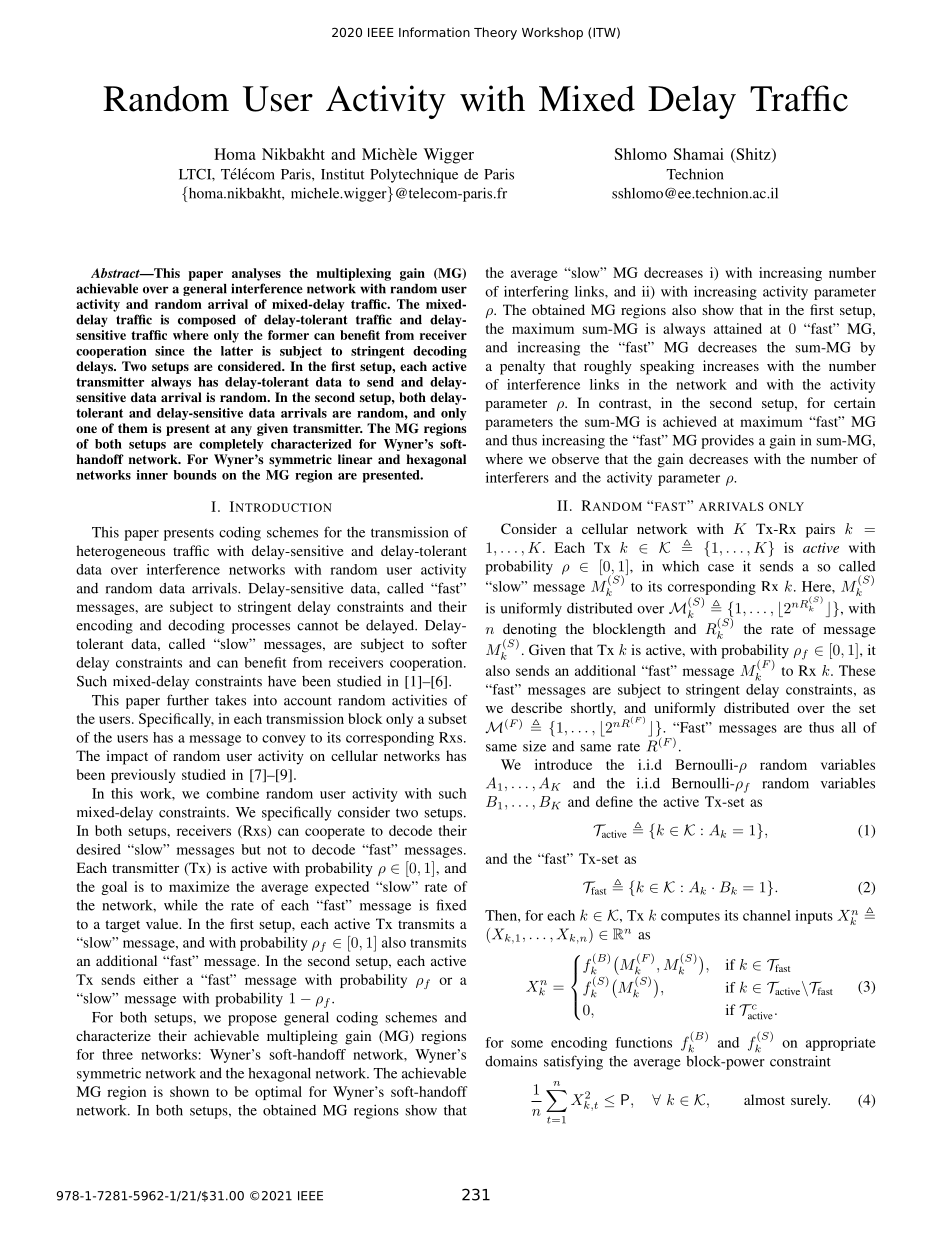  Describe the element at coordinates (133, 428) in the image. I see `them` at that location.
